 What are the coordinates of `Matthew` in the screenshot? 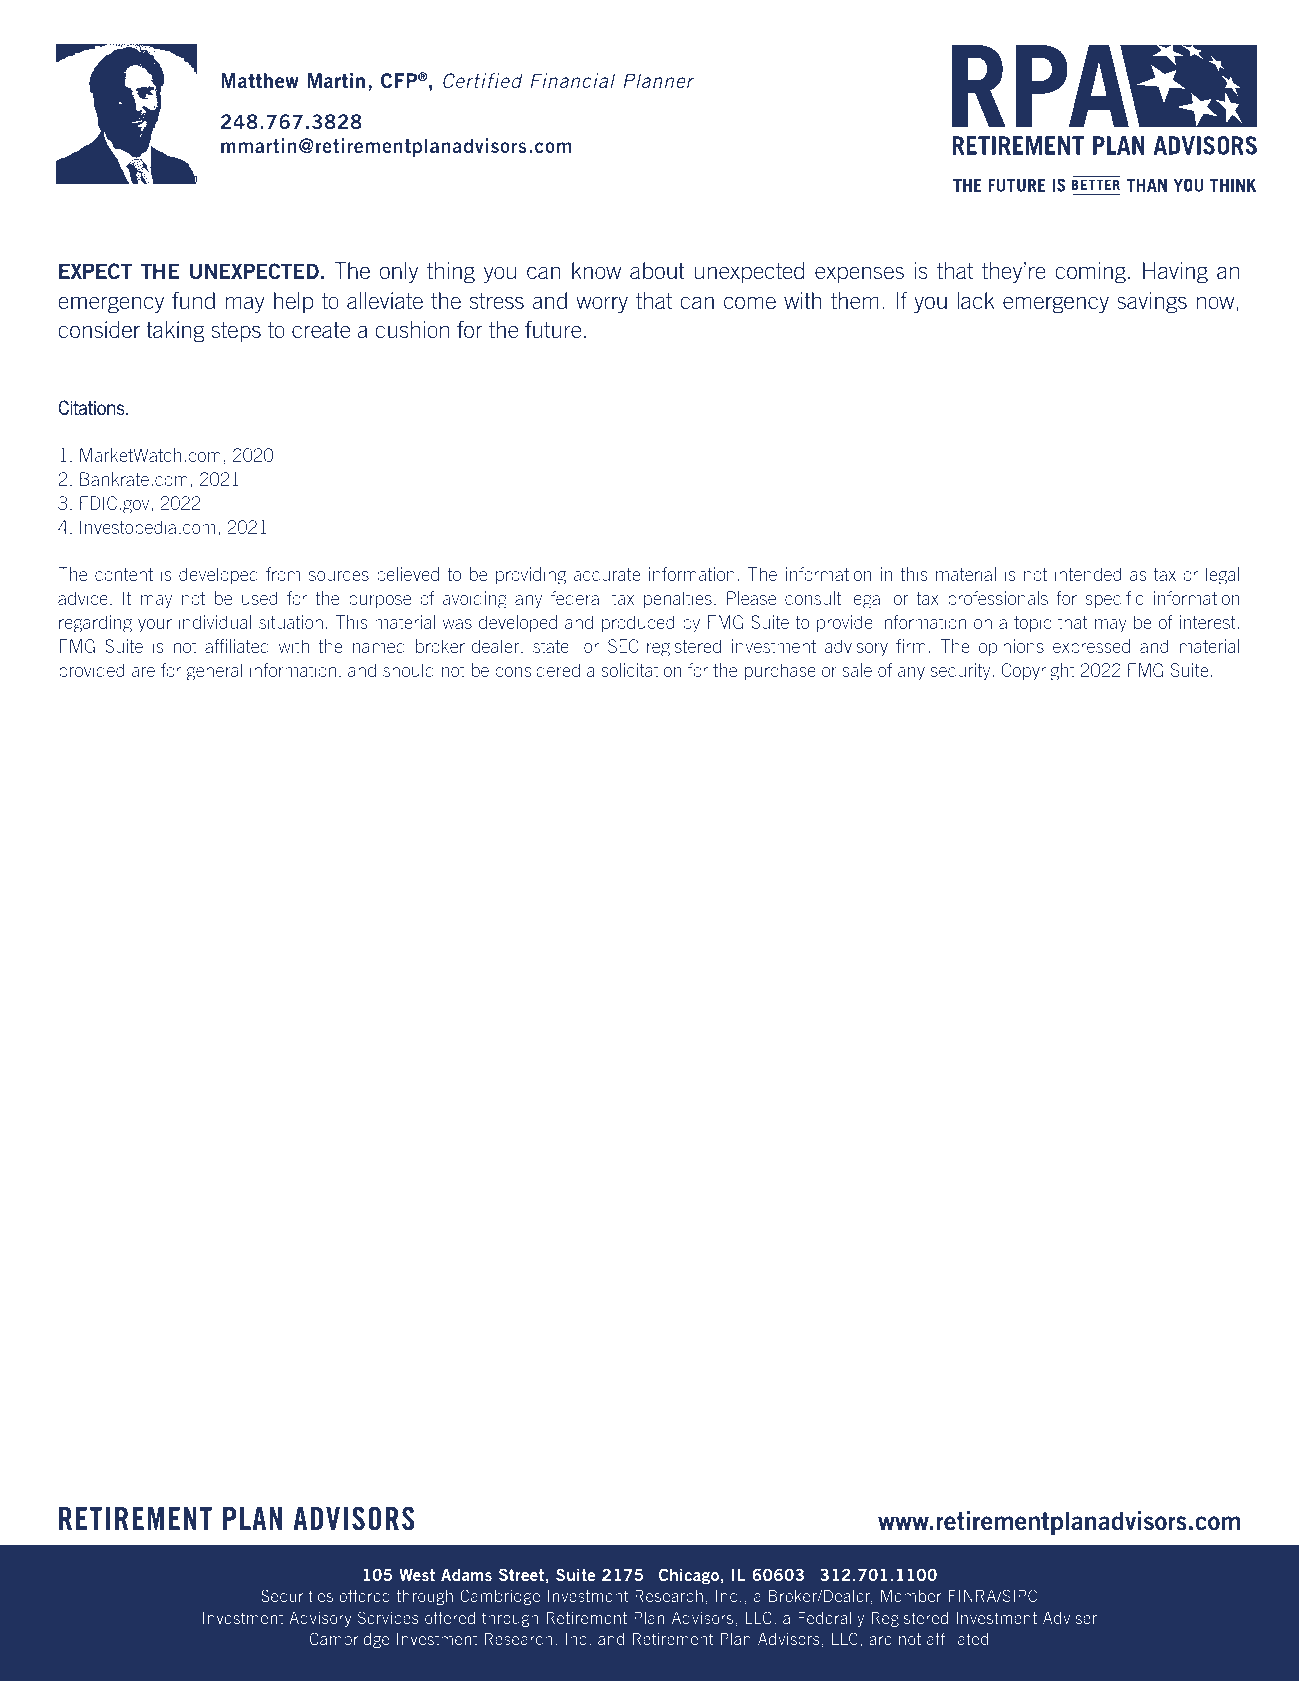 It's located at (259, 80).
